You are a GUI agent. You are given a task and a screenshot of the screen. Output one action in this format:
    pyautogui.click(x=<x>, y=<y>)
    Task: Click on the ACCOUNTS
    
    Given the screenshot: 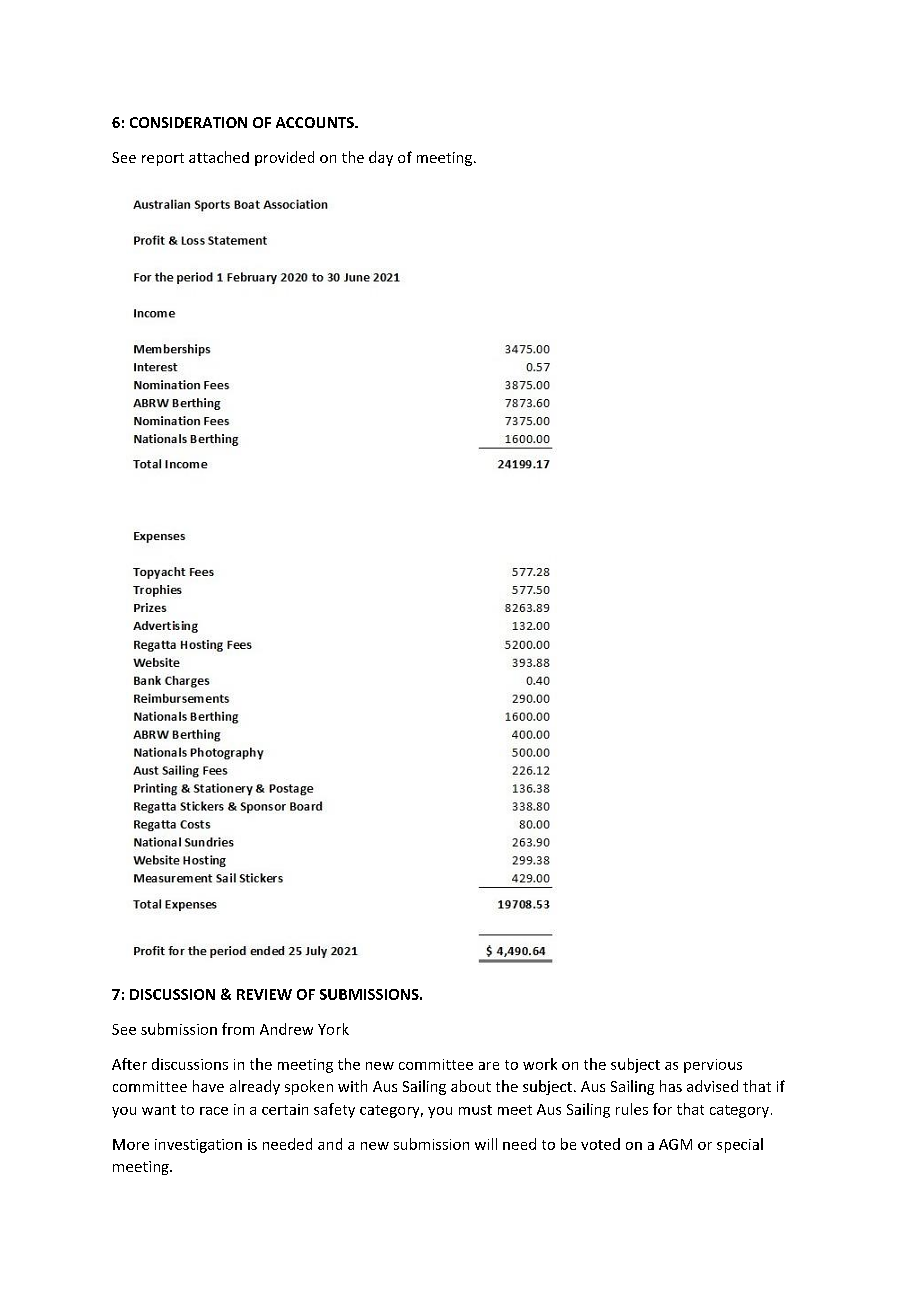 What is the action you would take?
    pyautogui.click(x=316, y=122)
